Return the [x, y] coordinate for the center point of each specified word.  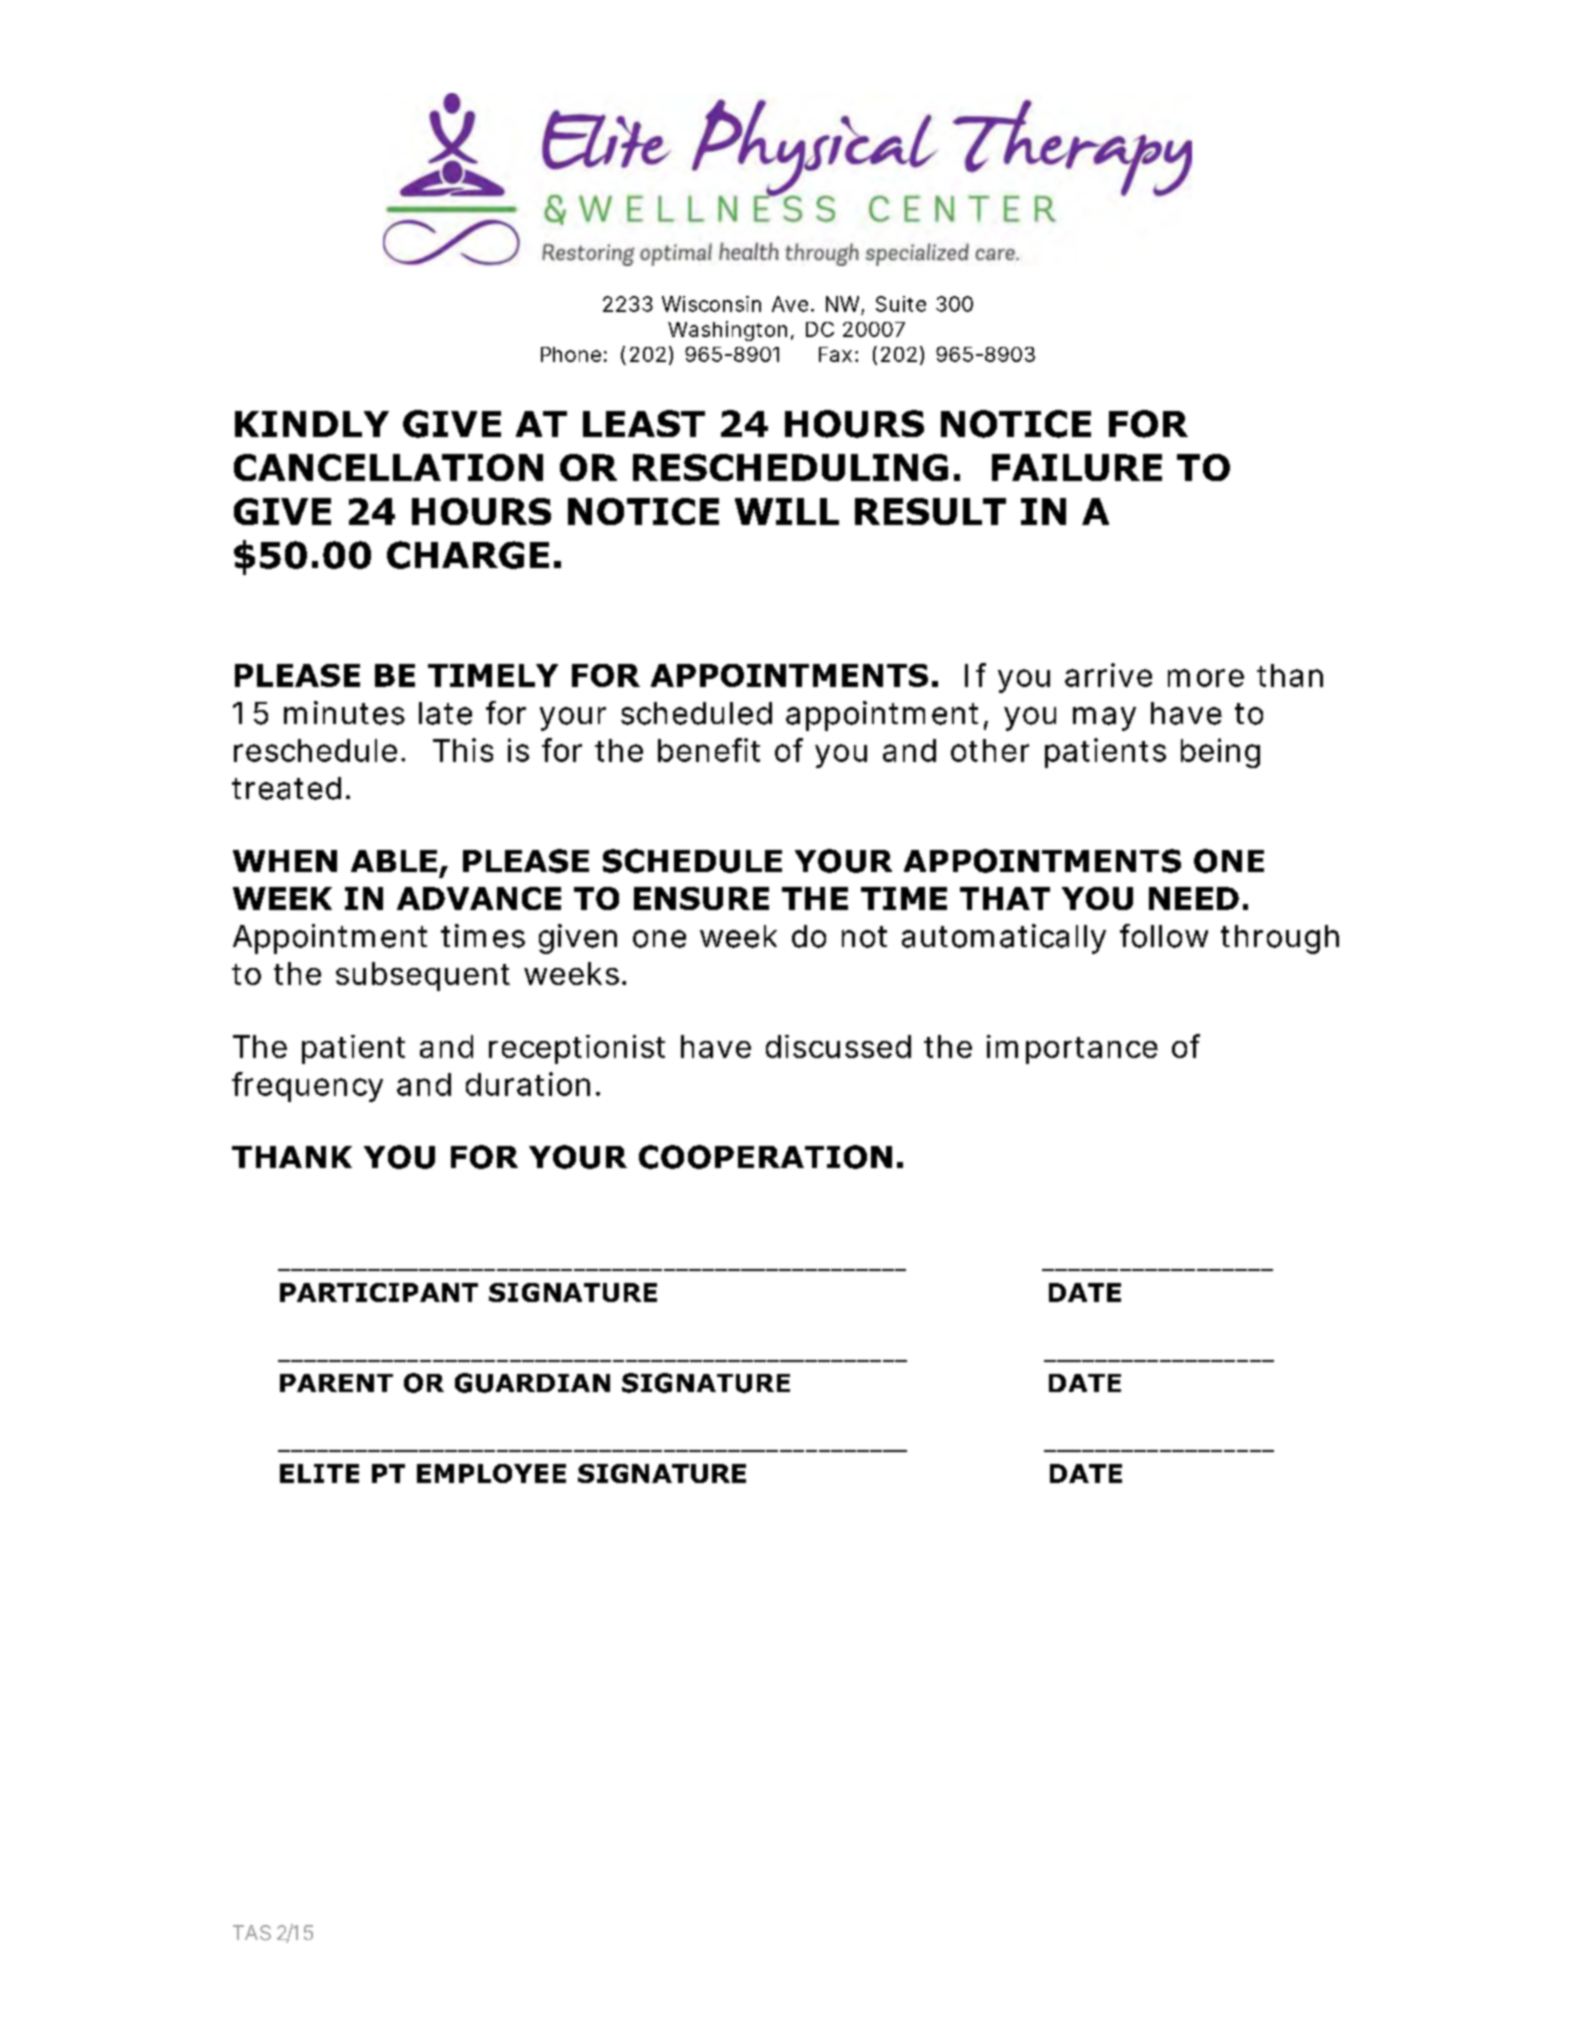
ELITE [319, 1473]
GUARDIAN [532, 1383]
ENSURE [701, 898]
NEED [1194, 898]
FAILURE [1077, 467]
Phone [571, 354]
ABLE [394, 861]
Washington [727, 331]
